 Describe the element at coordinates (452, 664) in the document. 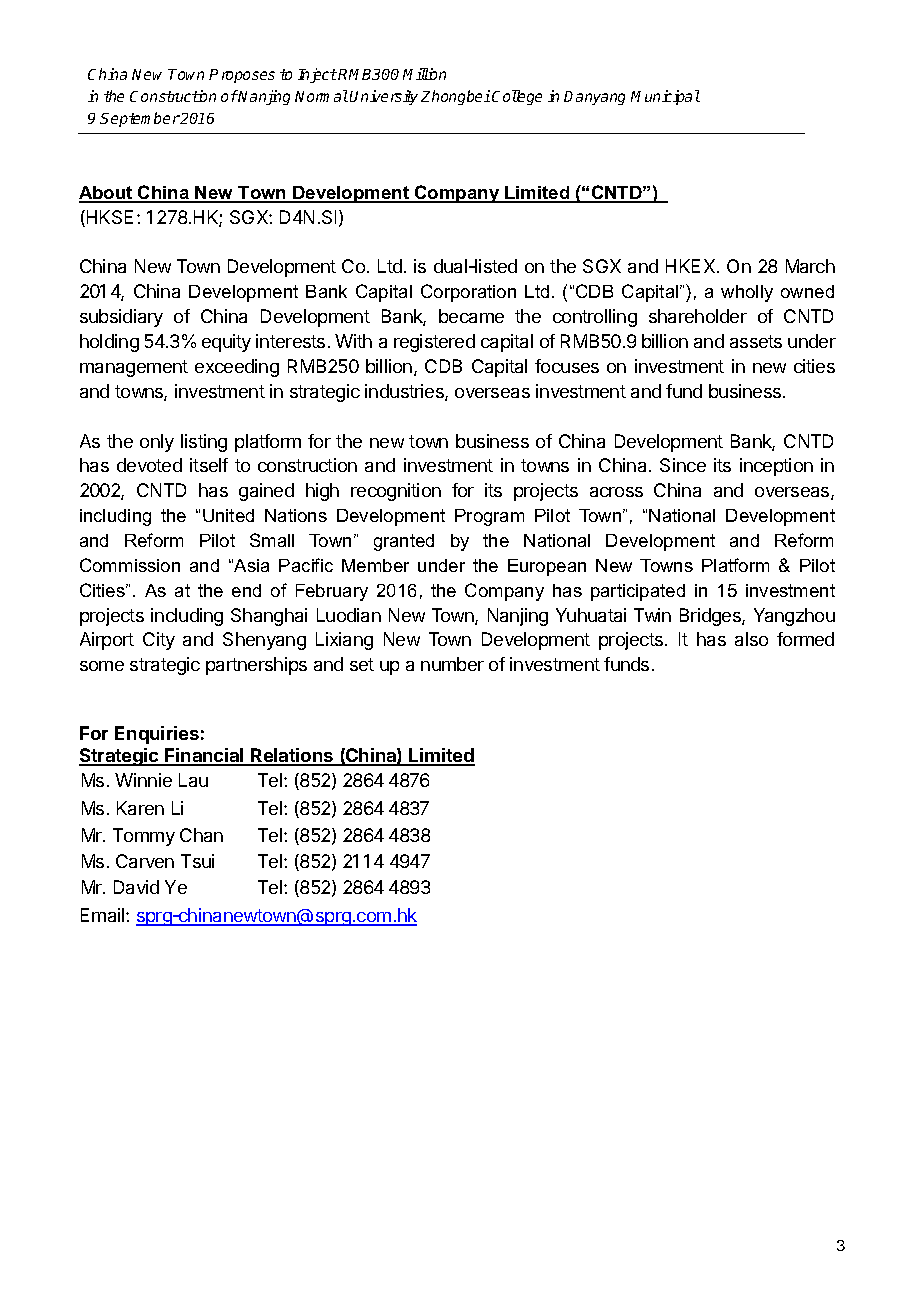

I see `number` at that location.
